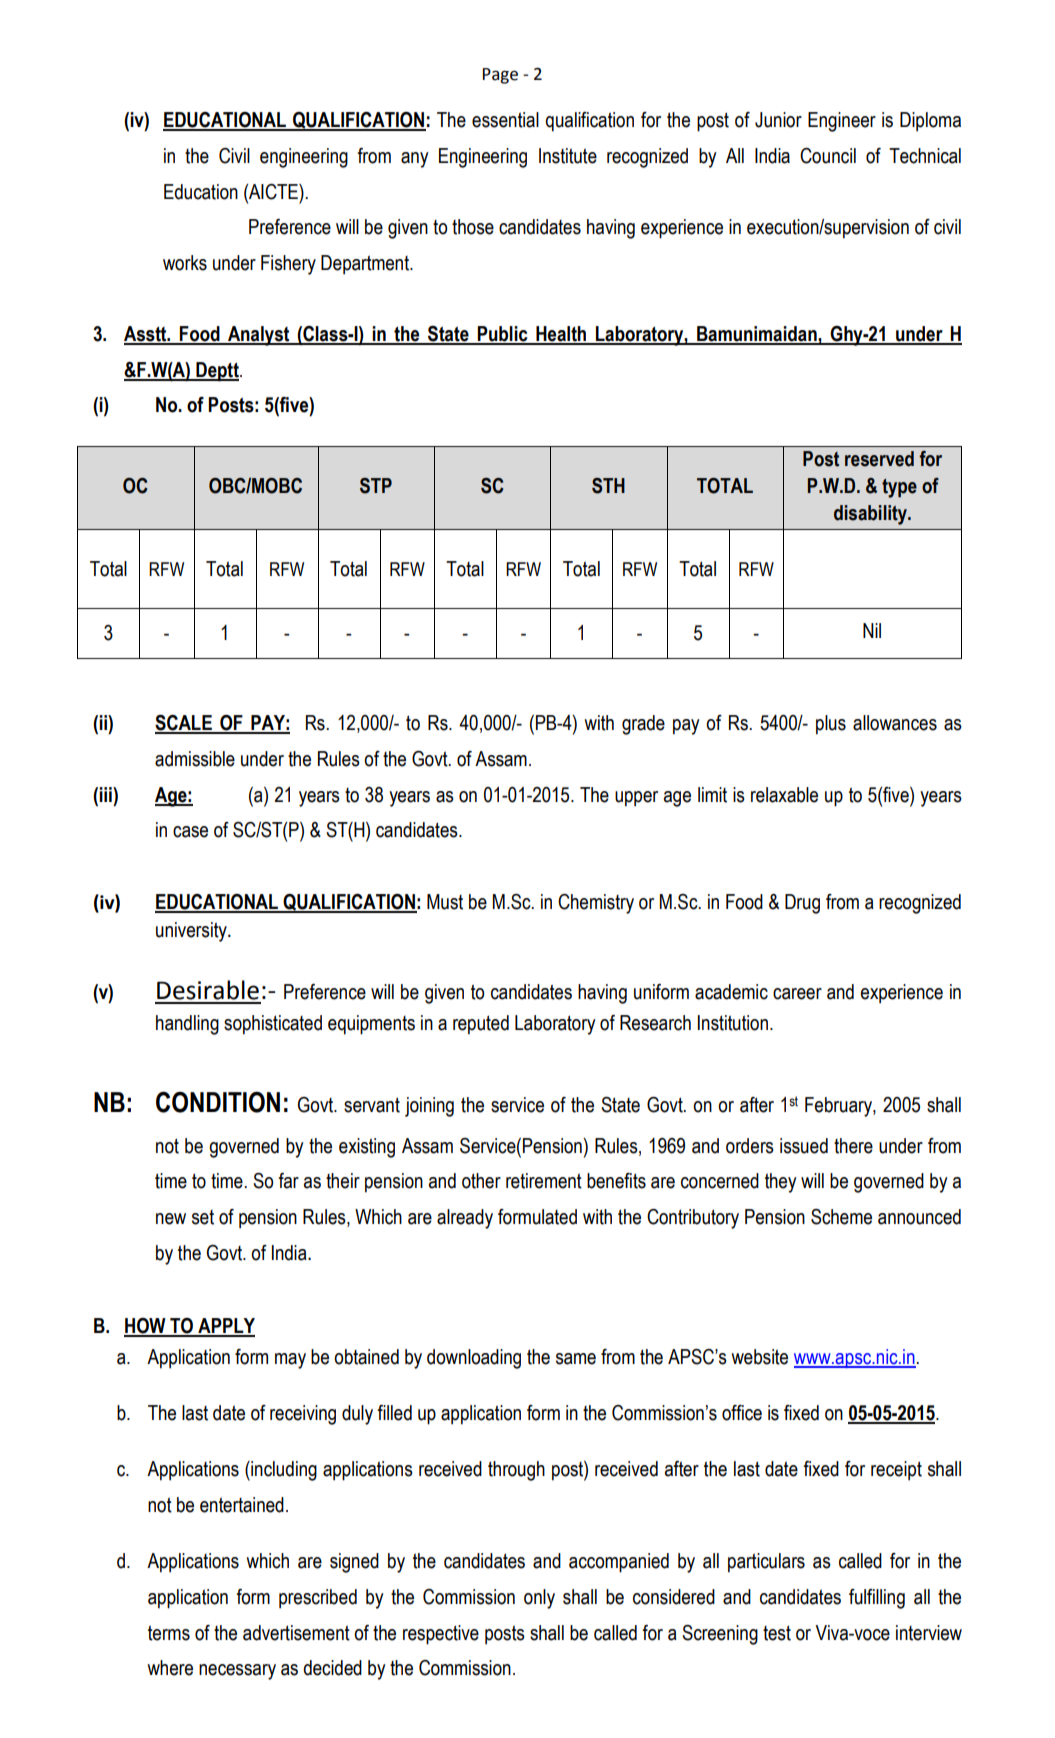 This image has width=1055, height=1738. I want to click on Council, so click(828, 156).
